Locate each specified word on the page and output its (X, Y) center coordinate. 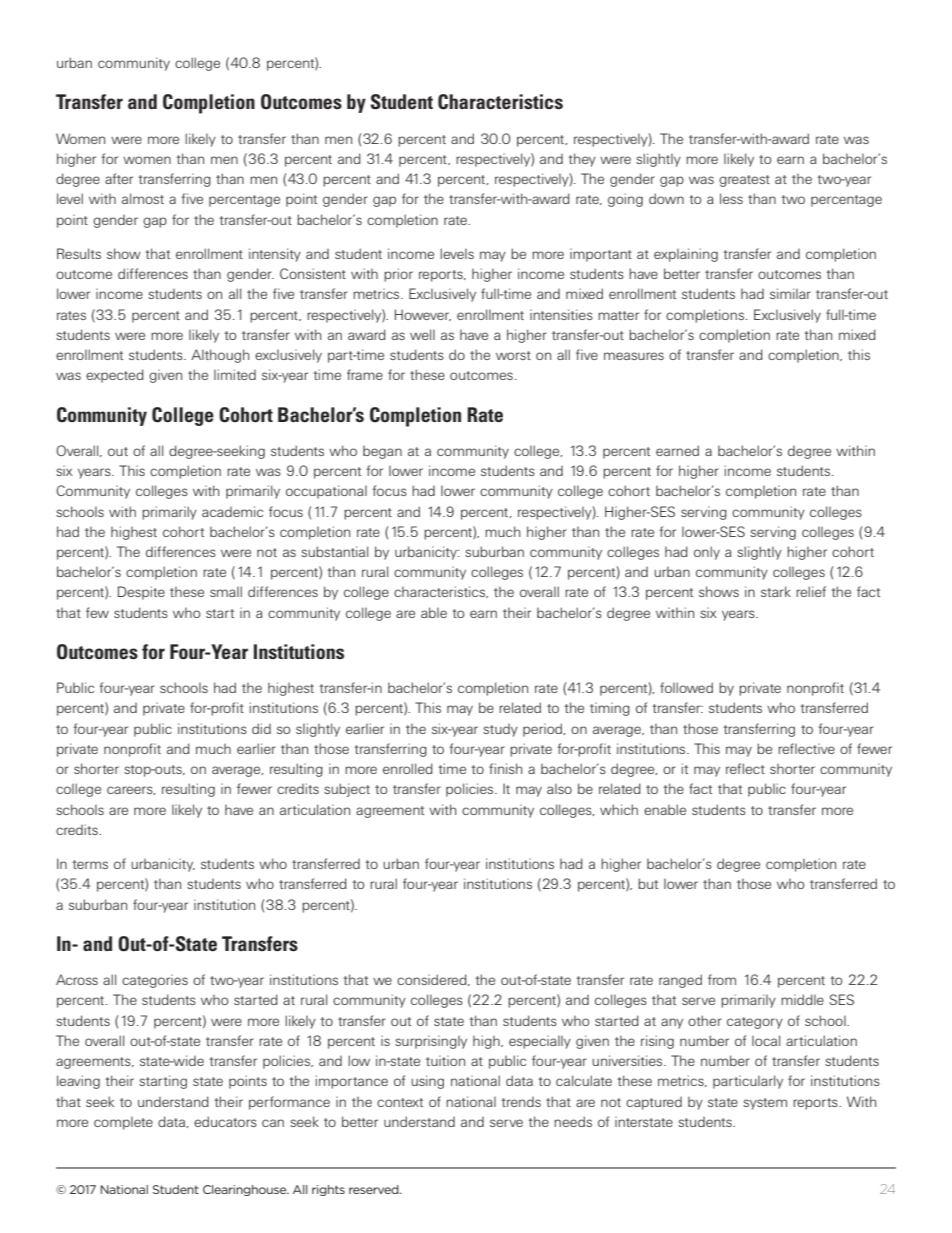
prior (398, 275)
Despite (141, 593)
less (731, 198)
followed (686, 687)
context (400, 1102)
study (500, 730)
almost (143, 198)
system (765, 1104)
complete (123, 1123)
